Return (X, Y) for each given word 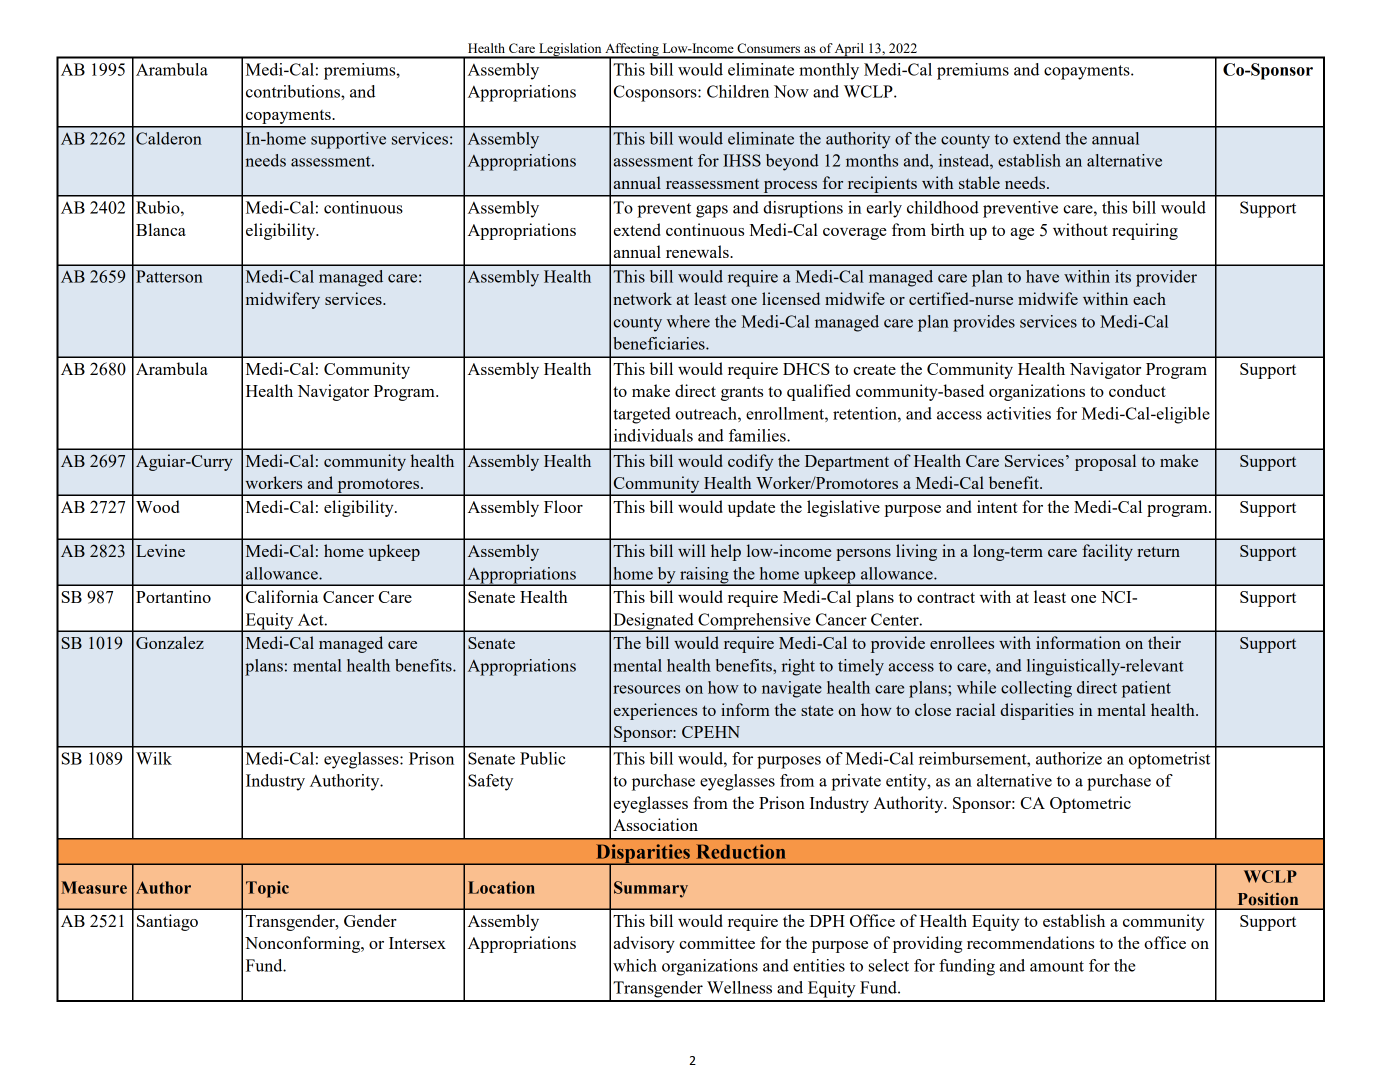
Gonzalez (170, 642)
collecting (1036, 689)
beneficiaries (660, 343)
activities (1019, 413)
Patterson (169, 276)
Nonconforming (304, 944)
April (849, 50)
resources (646, 689)
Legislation (570, 50)
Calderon (169, 138)
